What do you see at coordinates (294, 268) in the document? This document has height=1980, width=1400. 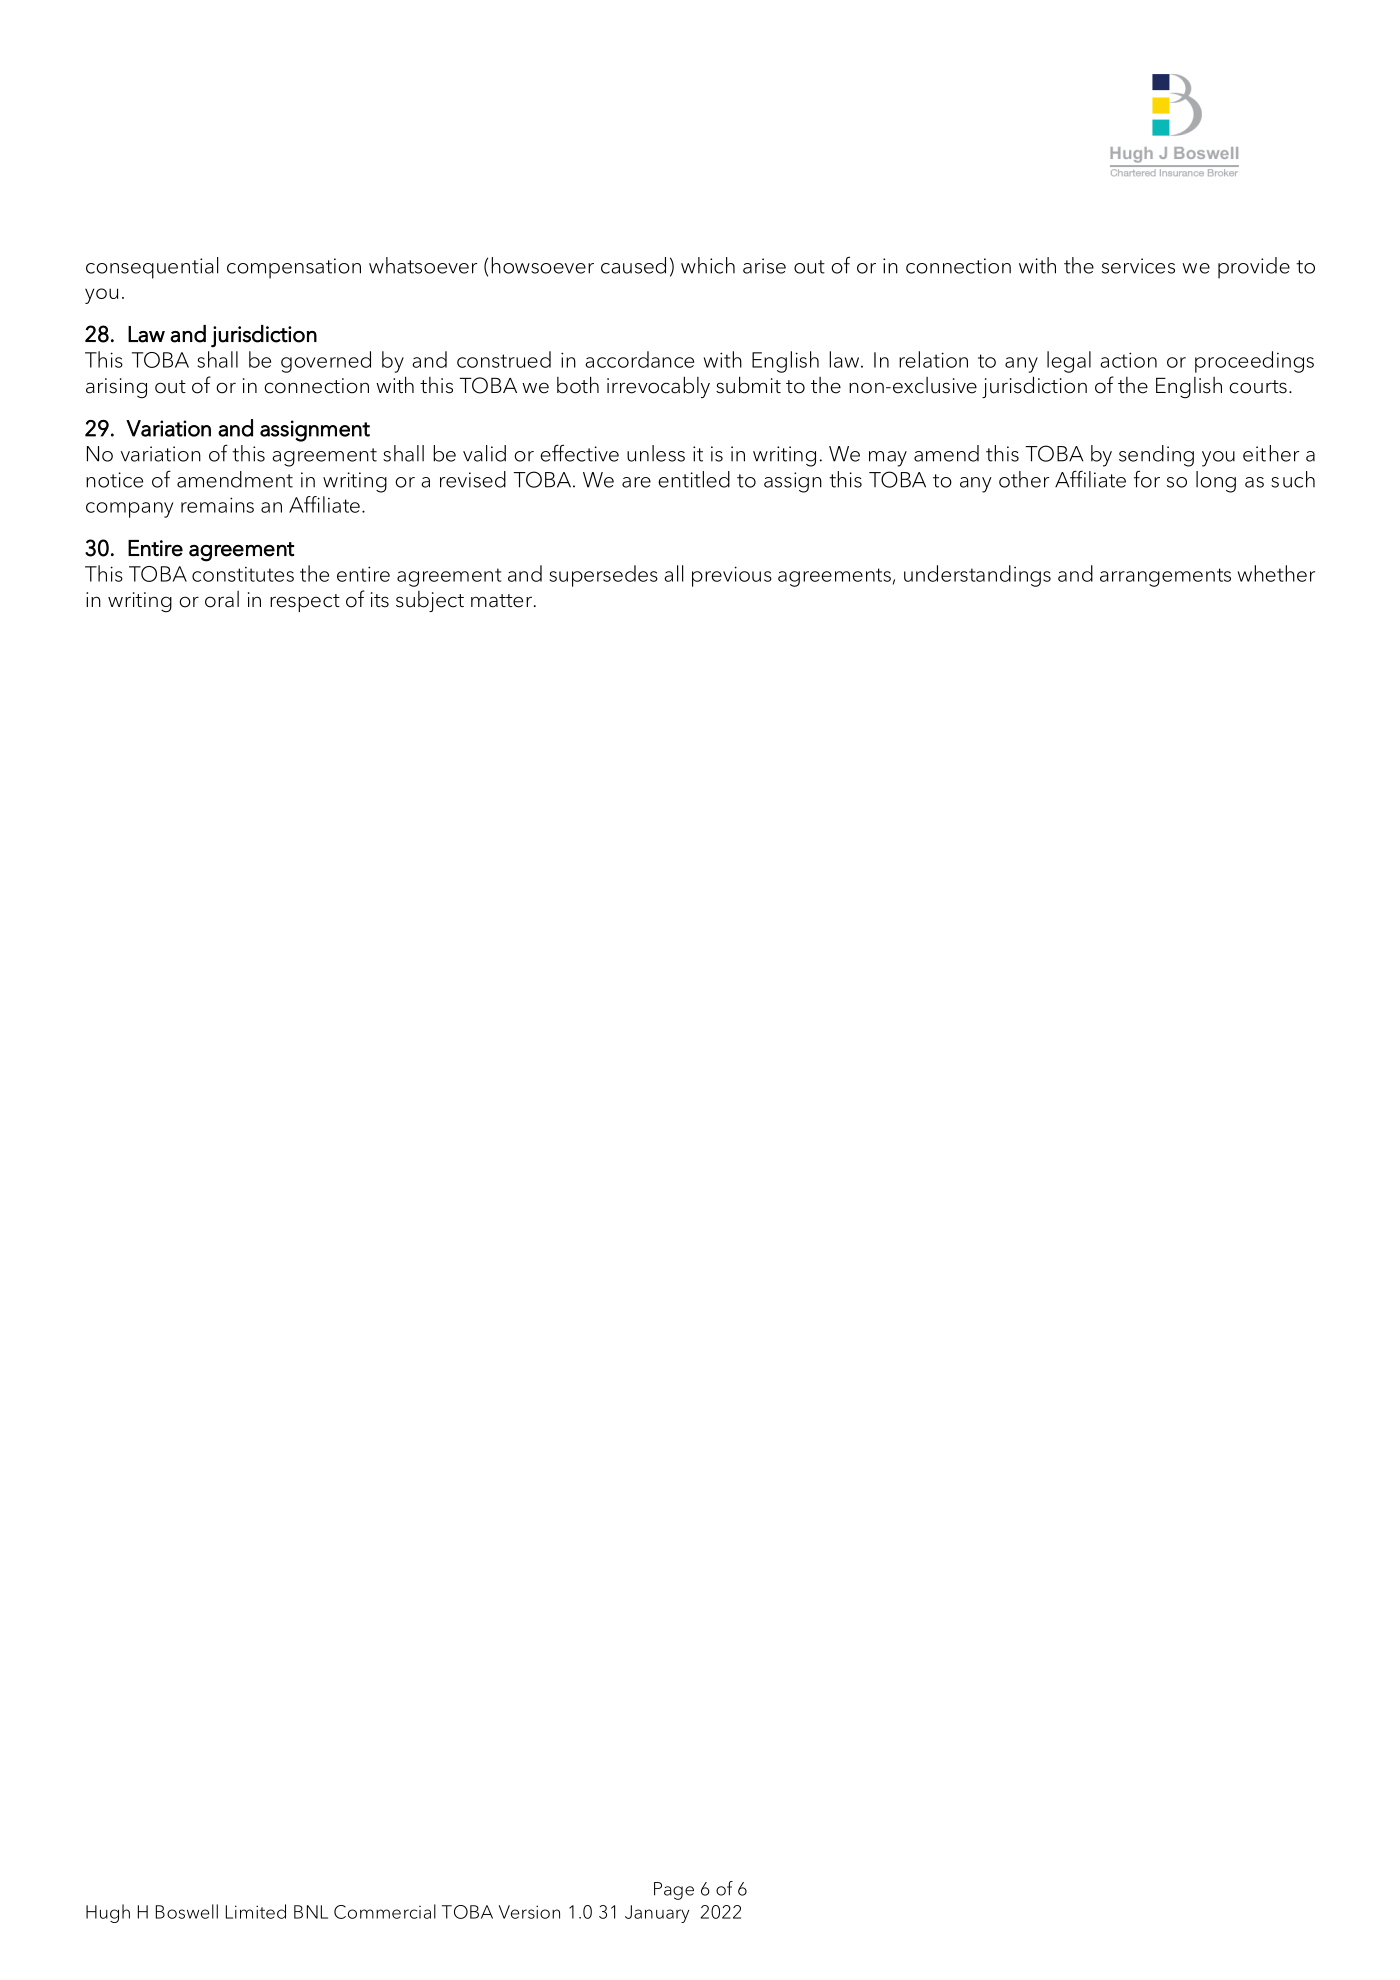 I see `compensation` at bounding box center [294, 268].
